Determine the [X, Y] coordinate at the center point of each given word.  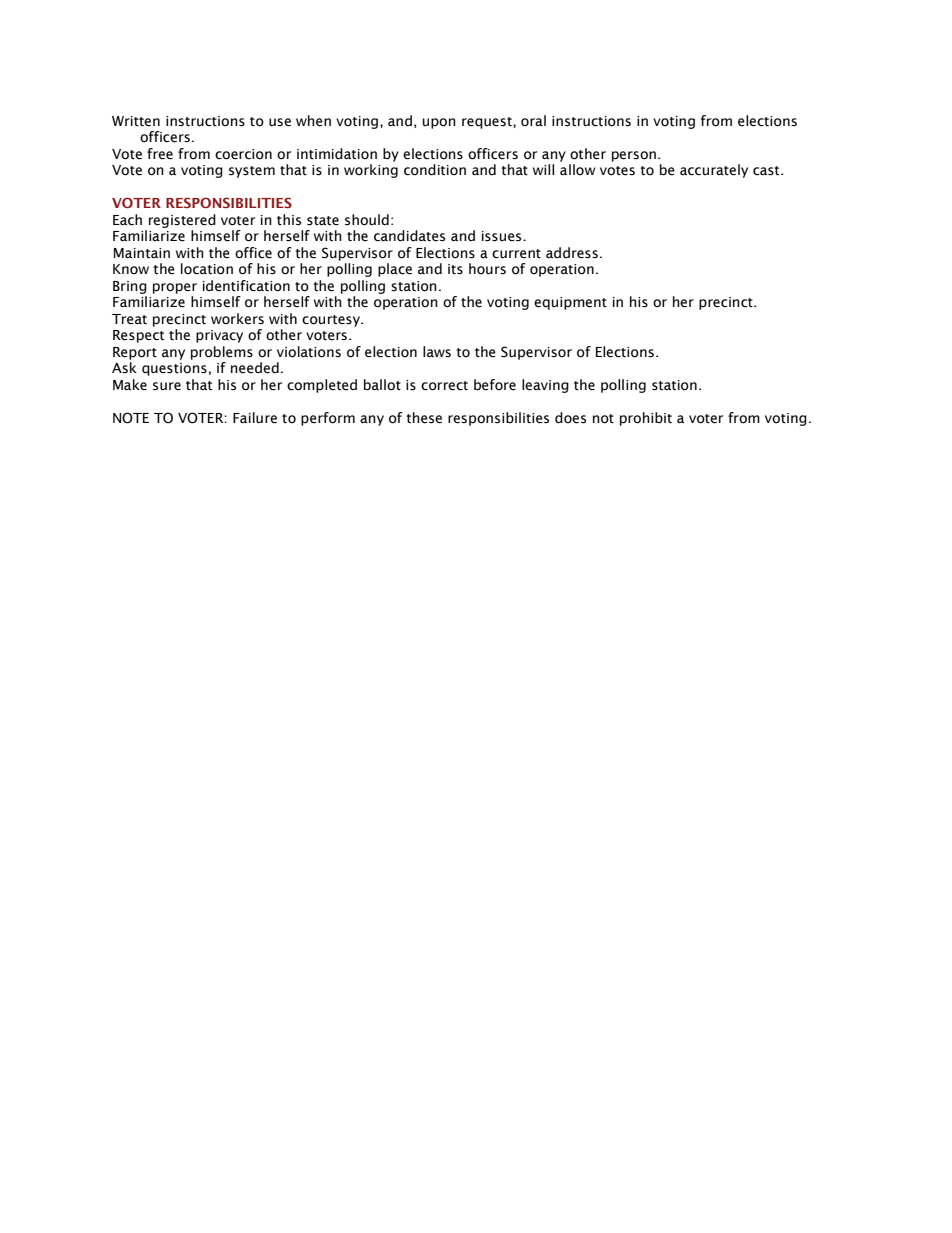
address [572, 253]
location [207, 269]
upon [439, 123]
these [424, 418]
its [455, 269]
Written [136, 121]
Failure [255, 418]
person [634, 156]
